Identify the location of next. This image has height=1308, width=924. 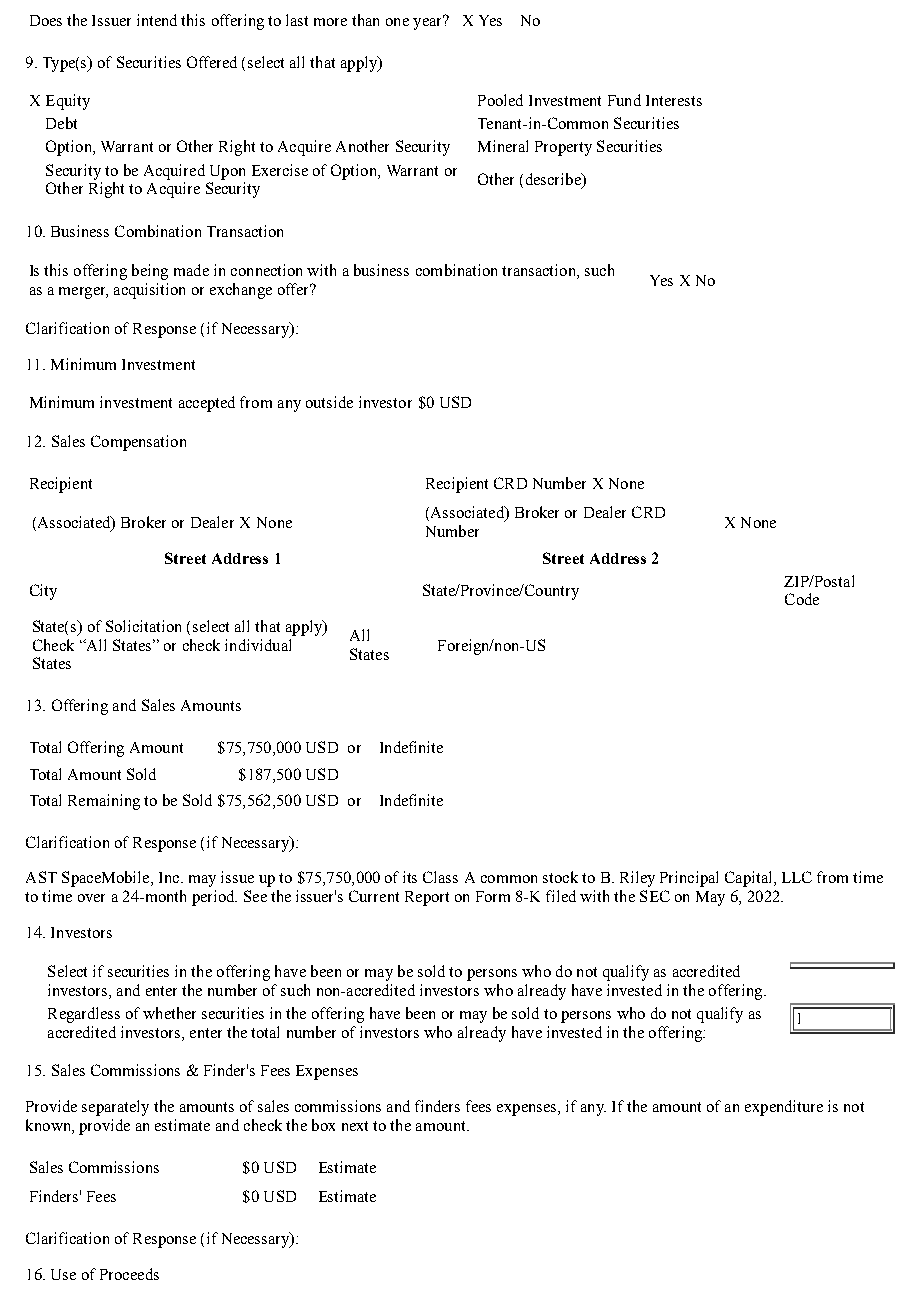
(355, 1126).
